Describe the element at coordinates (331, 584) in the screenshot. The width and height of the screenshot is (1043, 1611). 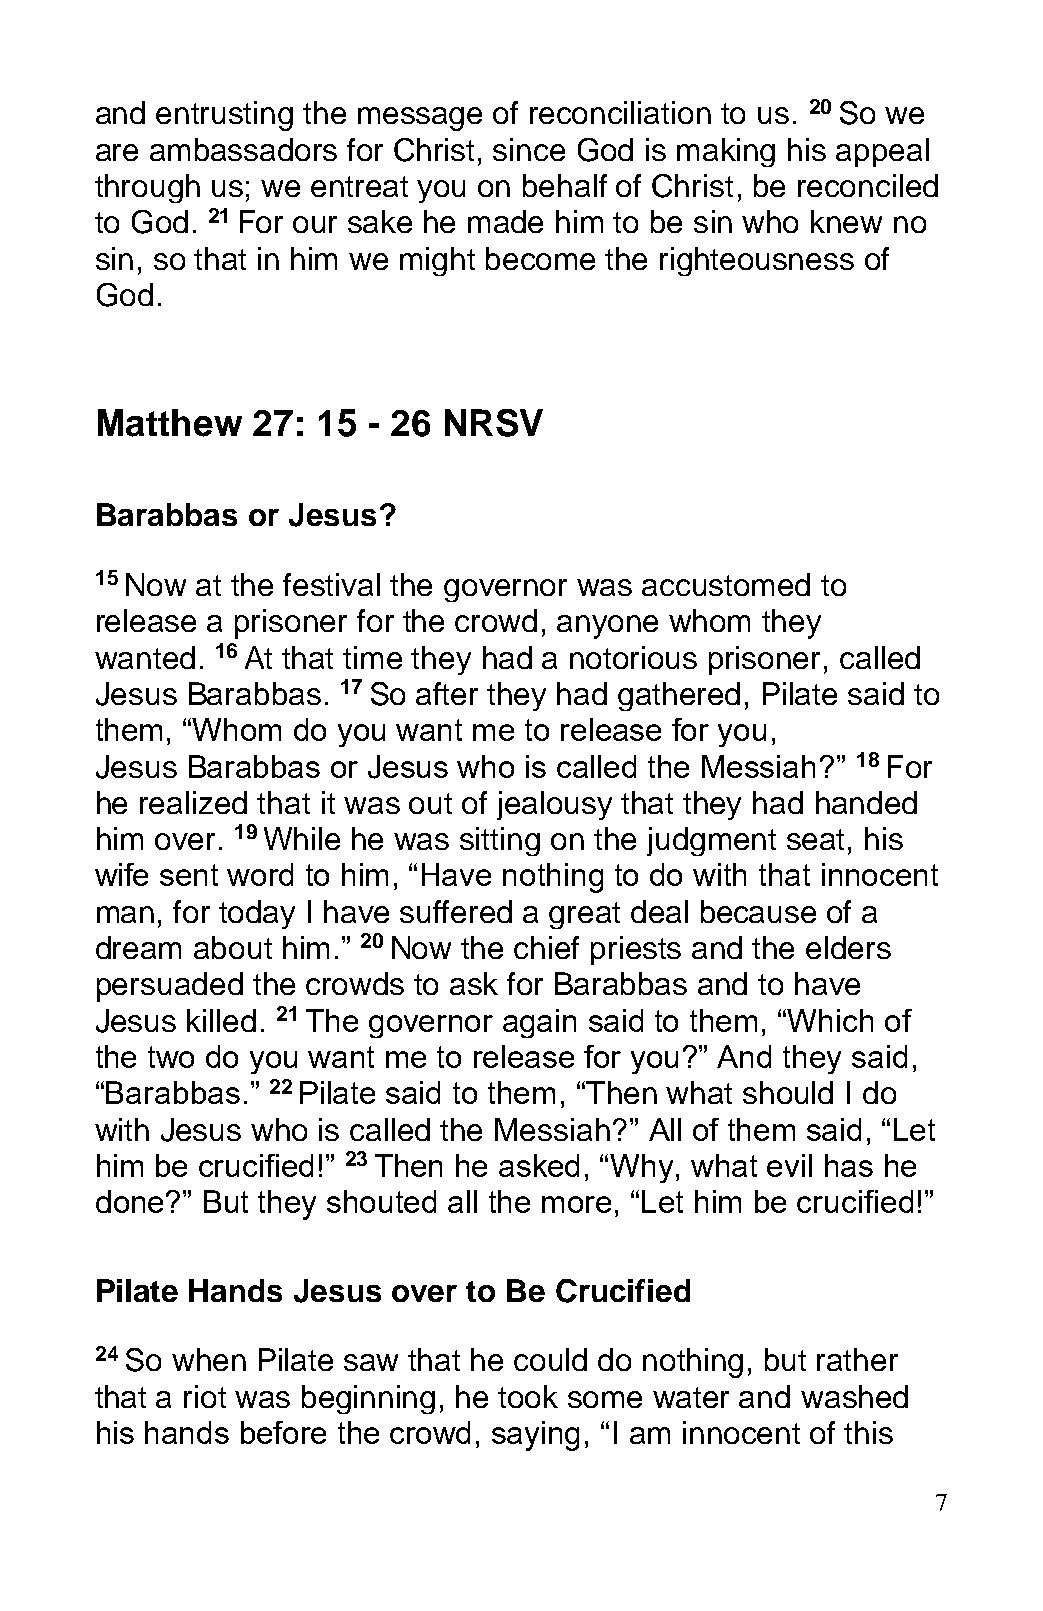
I see `festival` at that location.
